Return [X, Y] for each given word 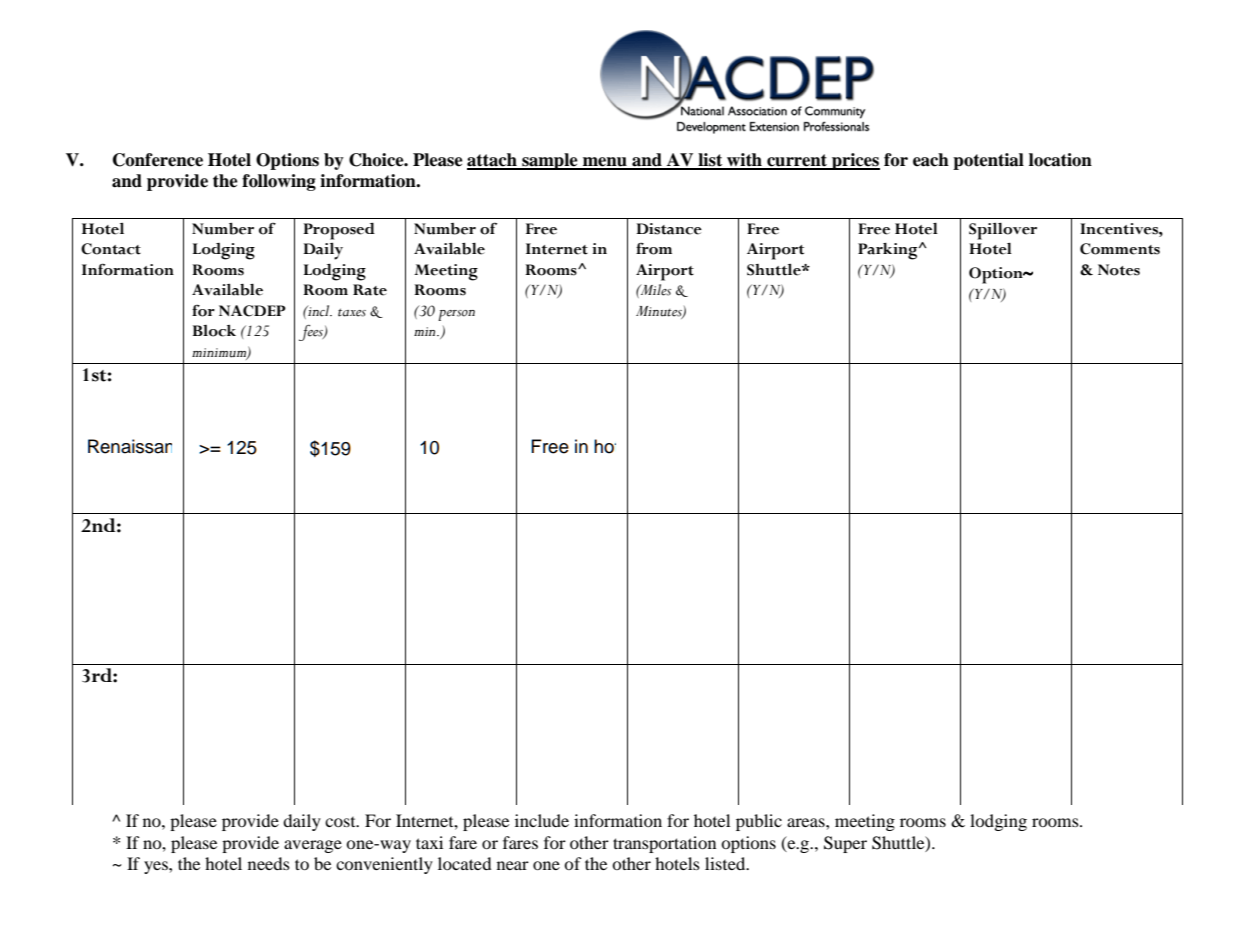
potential [988, 161]
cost [341, 822]
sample [550, 161]
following [279, 182]
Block [214, 331]
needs [269, 863]
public [759, 822]
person [456, 315]
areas [807, 822]
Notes [1119, 270]
